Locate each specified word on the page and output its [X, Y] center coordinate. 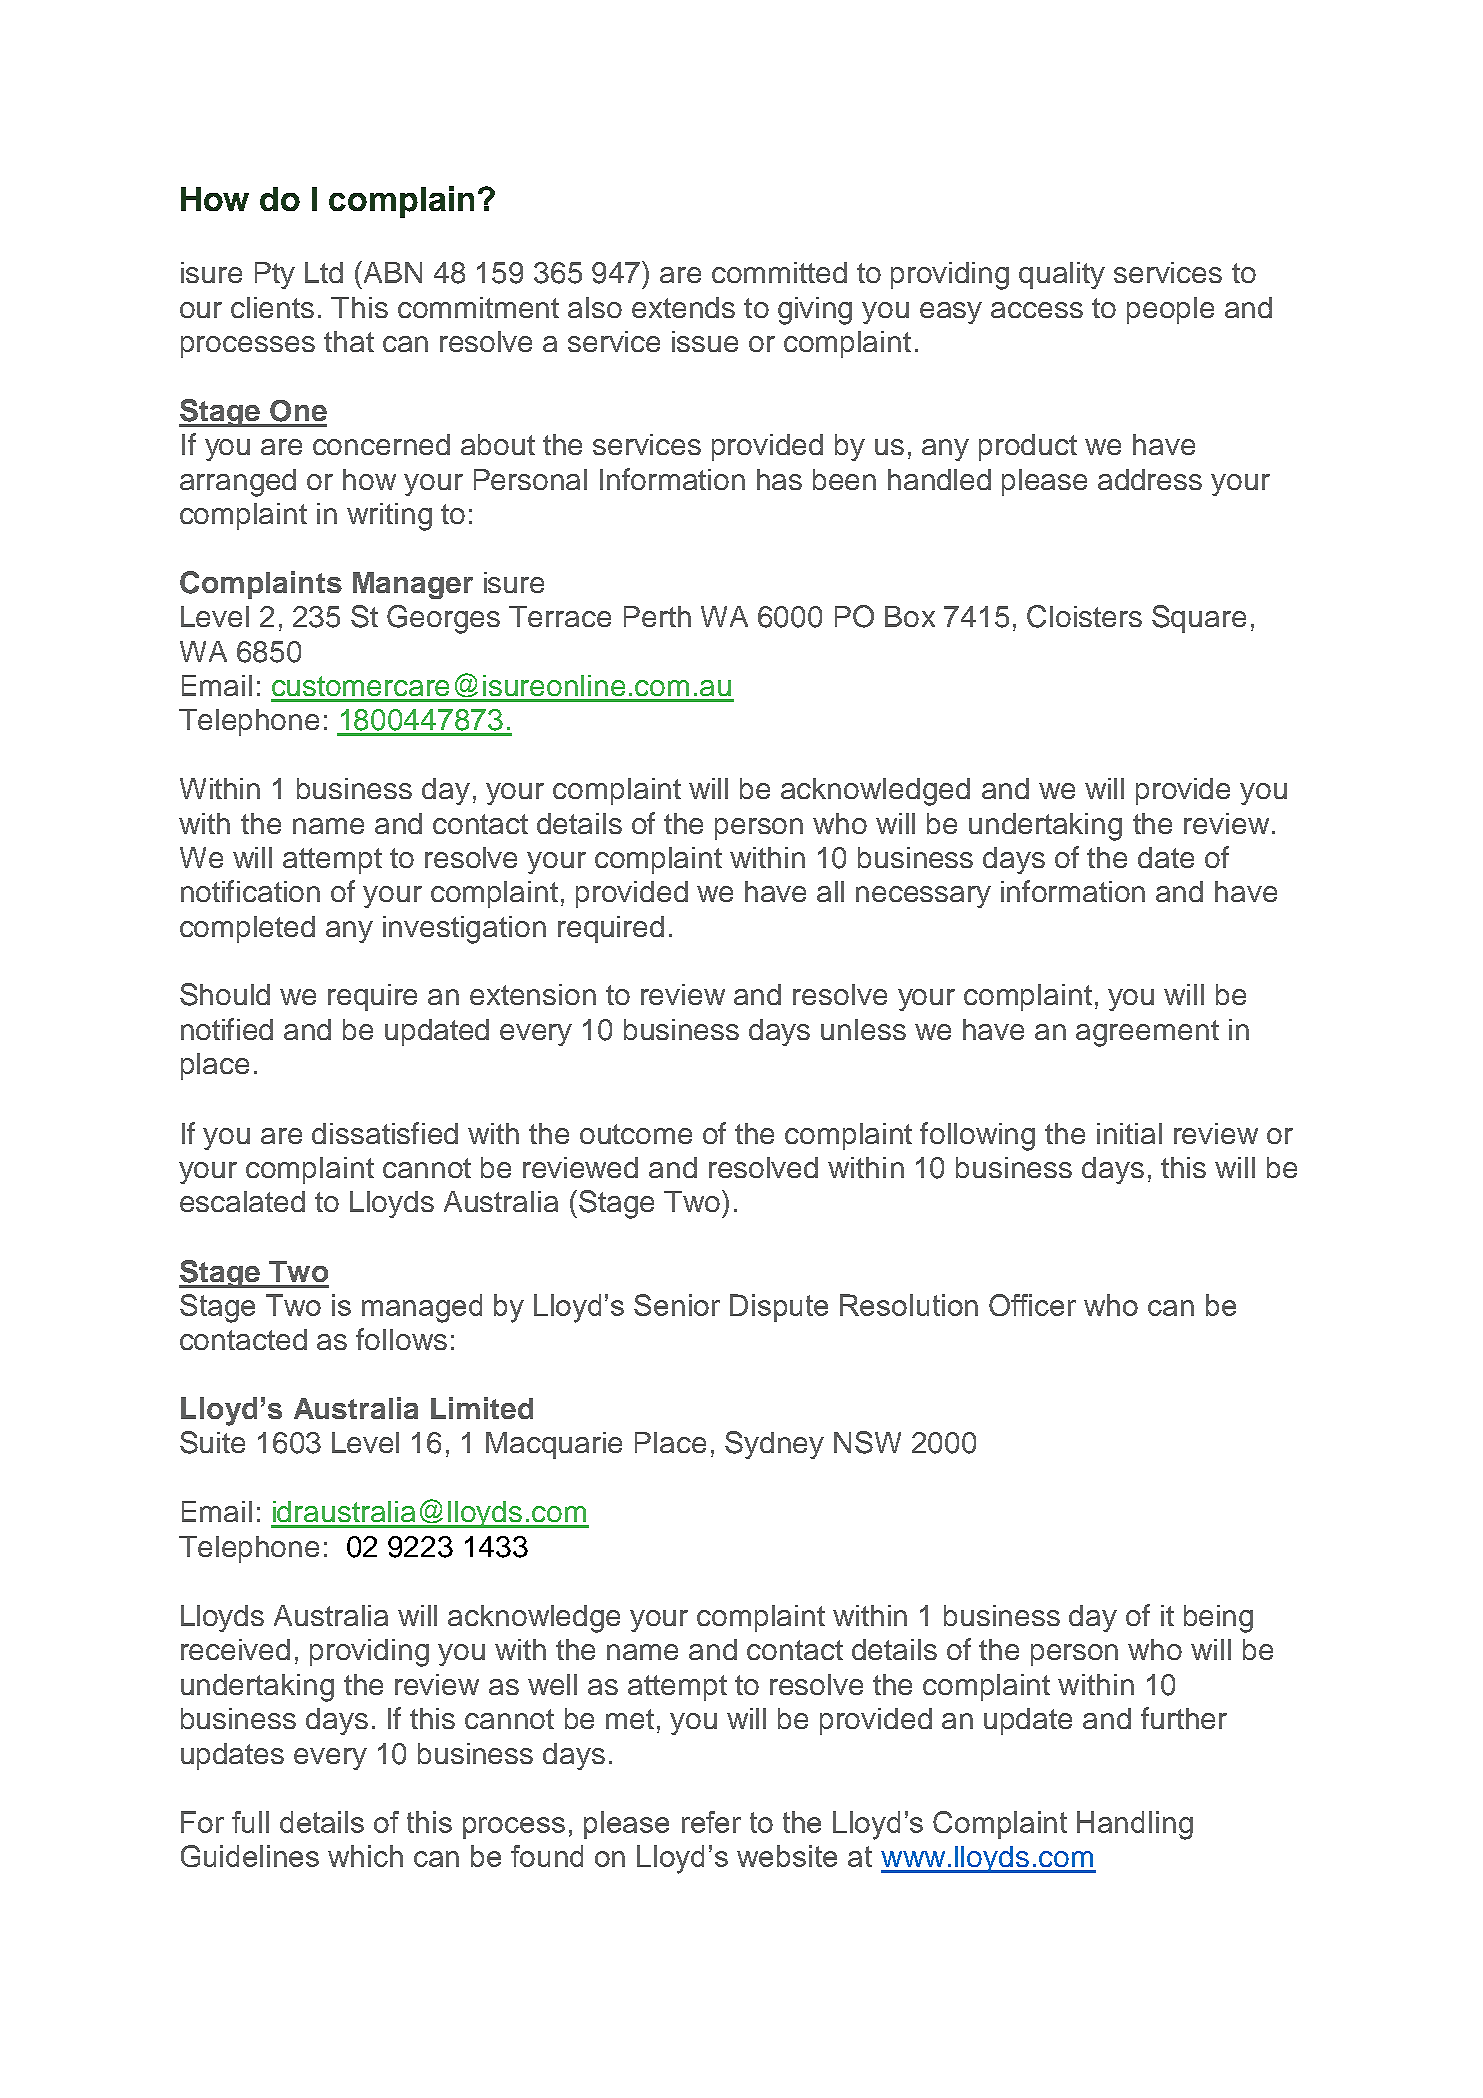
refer [711, 1822]
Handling [1135, 1825]
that [349, 341]
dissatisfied [385, 1133]
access [1037, 310]
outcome [636, 1134]
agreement [1147, 1033]
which [365, 1856]
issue [705, 341]
